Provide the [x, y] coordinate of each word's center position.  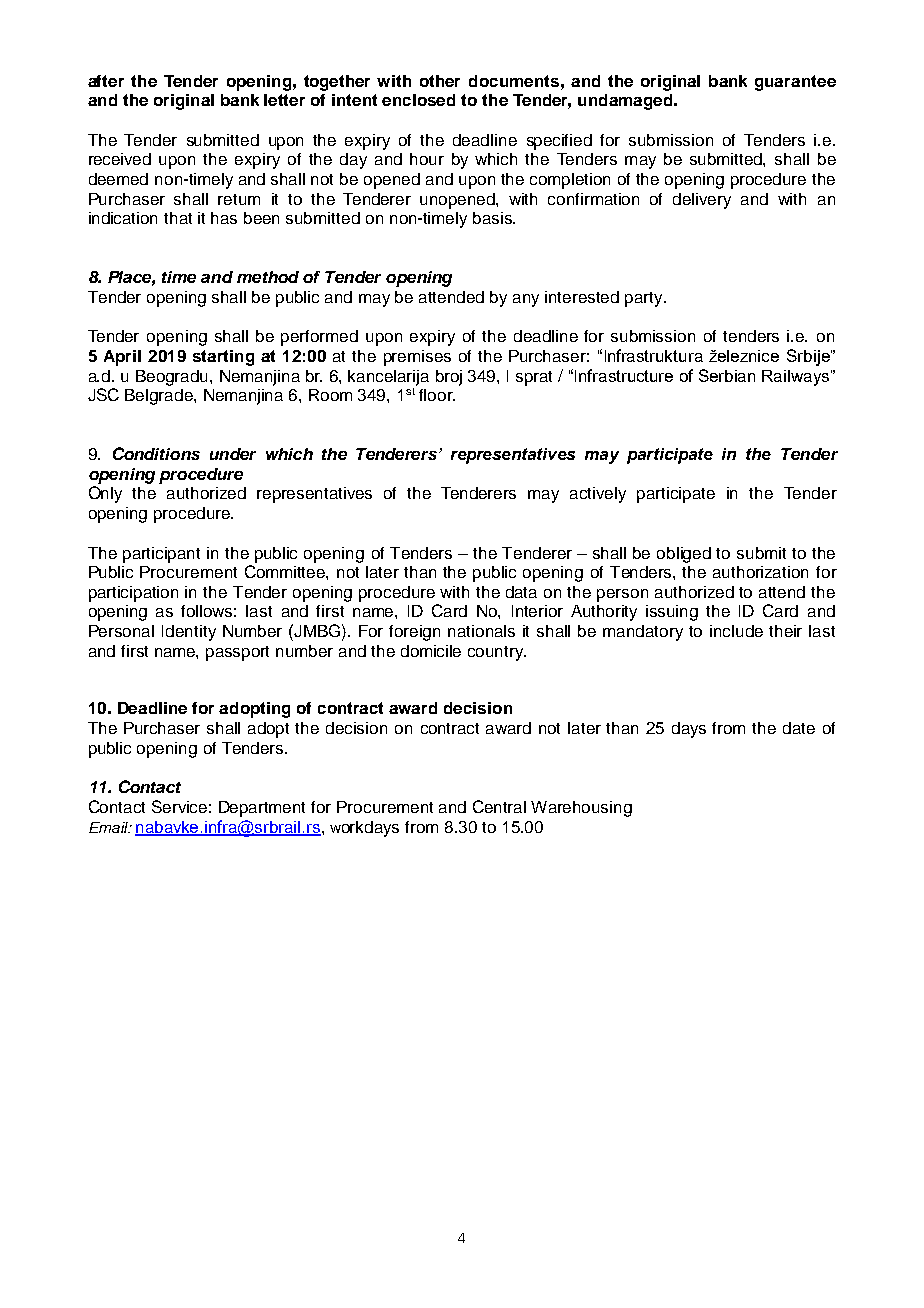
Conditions [156, 453]
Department [262, 809]
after [106, 81]
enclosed [418, 100]
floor [437, 395]
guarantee [795, 83]
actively [598, 495]
